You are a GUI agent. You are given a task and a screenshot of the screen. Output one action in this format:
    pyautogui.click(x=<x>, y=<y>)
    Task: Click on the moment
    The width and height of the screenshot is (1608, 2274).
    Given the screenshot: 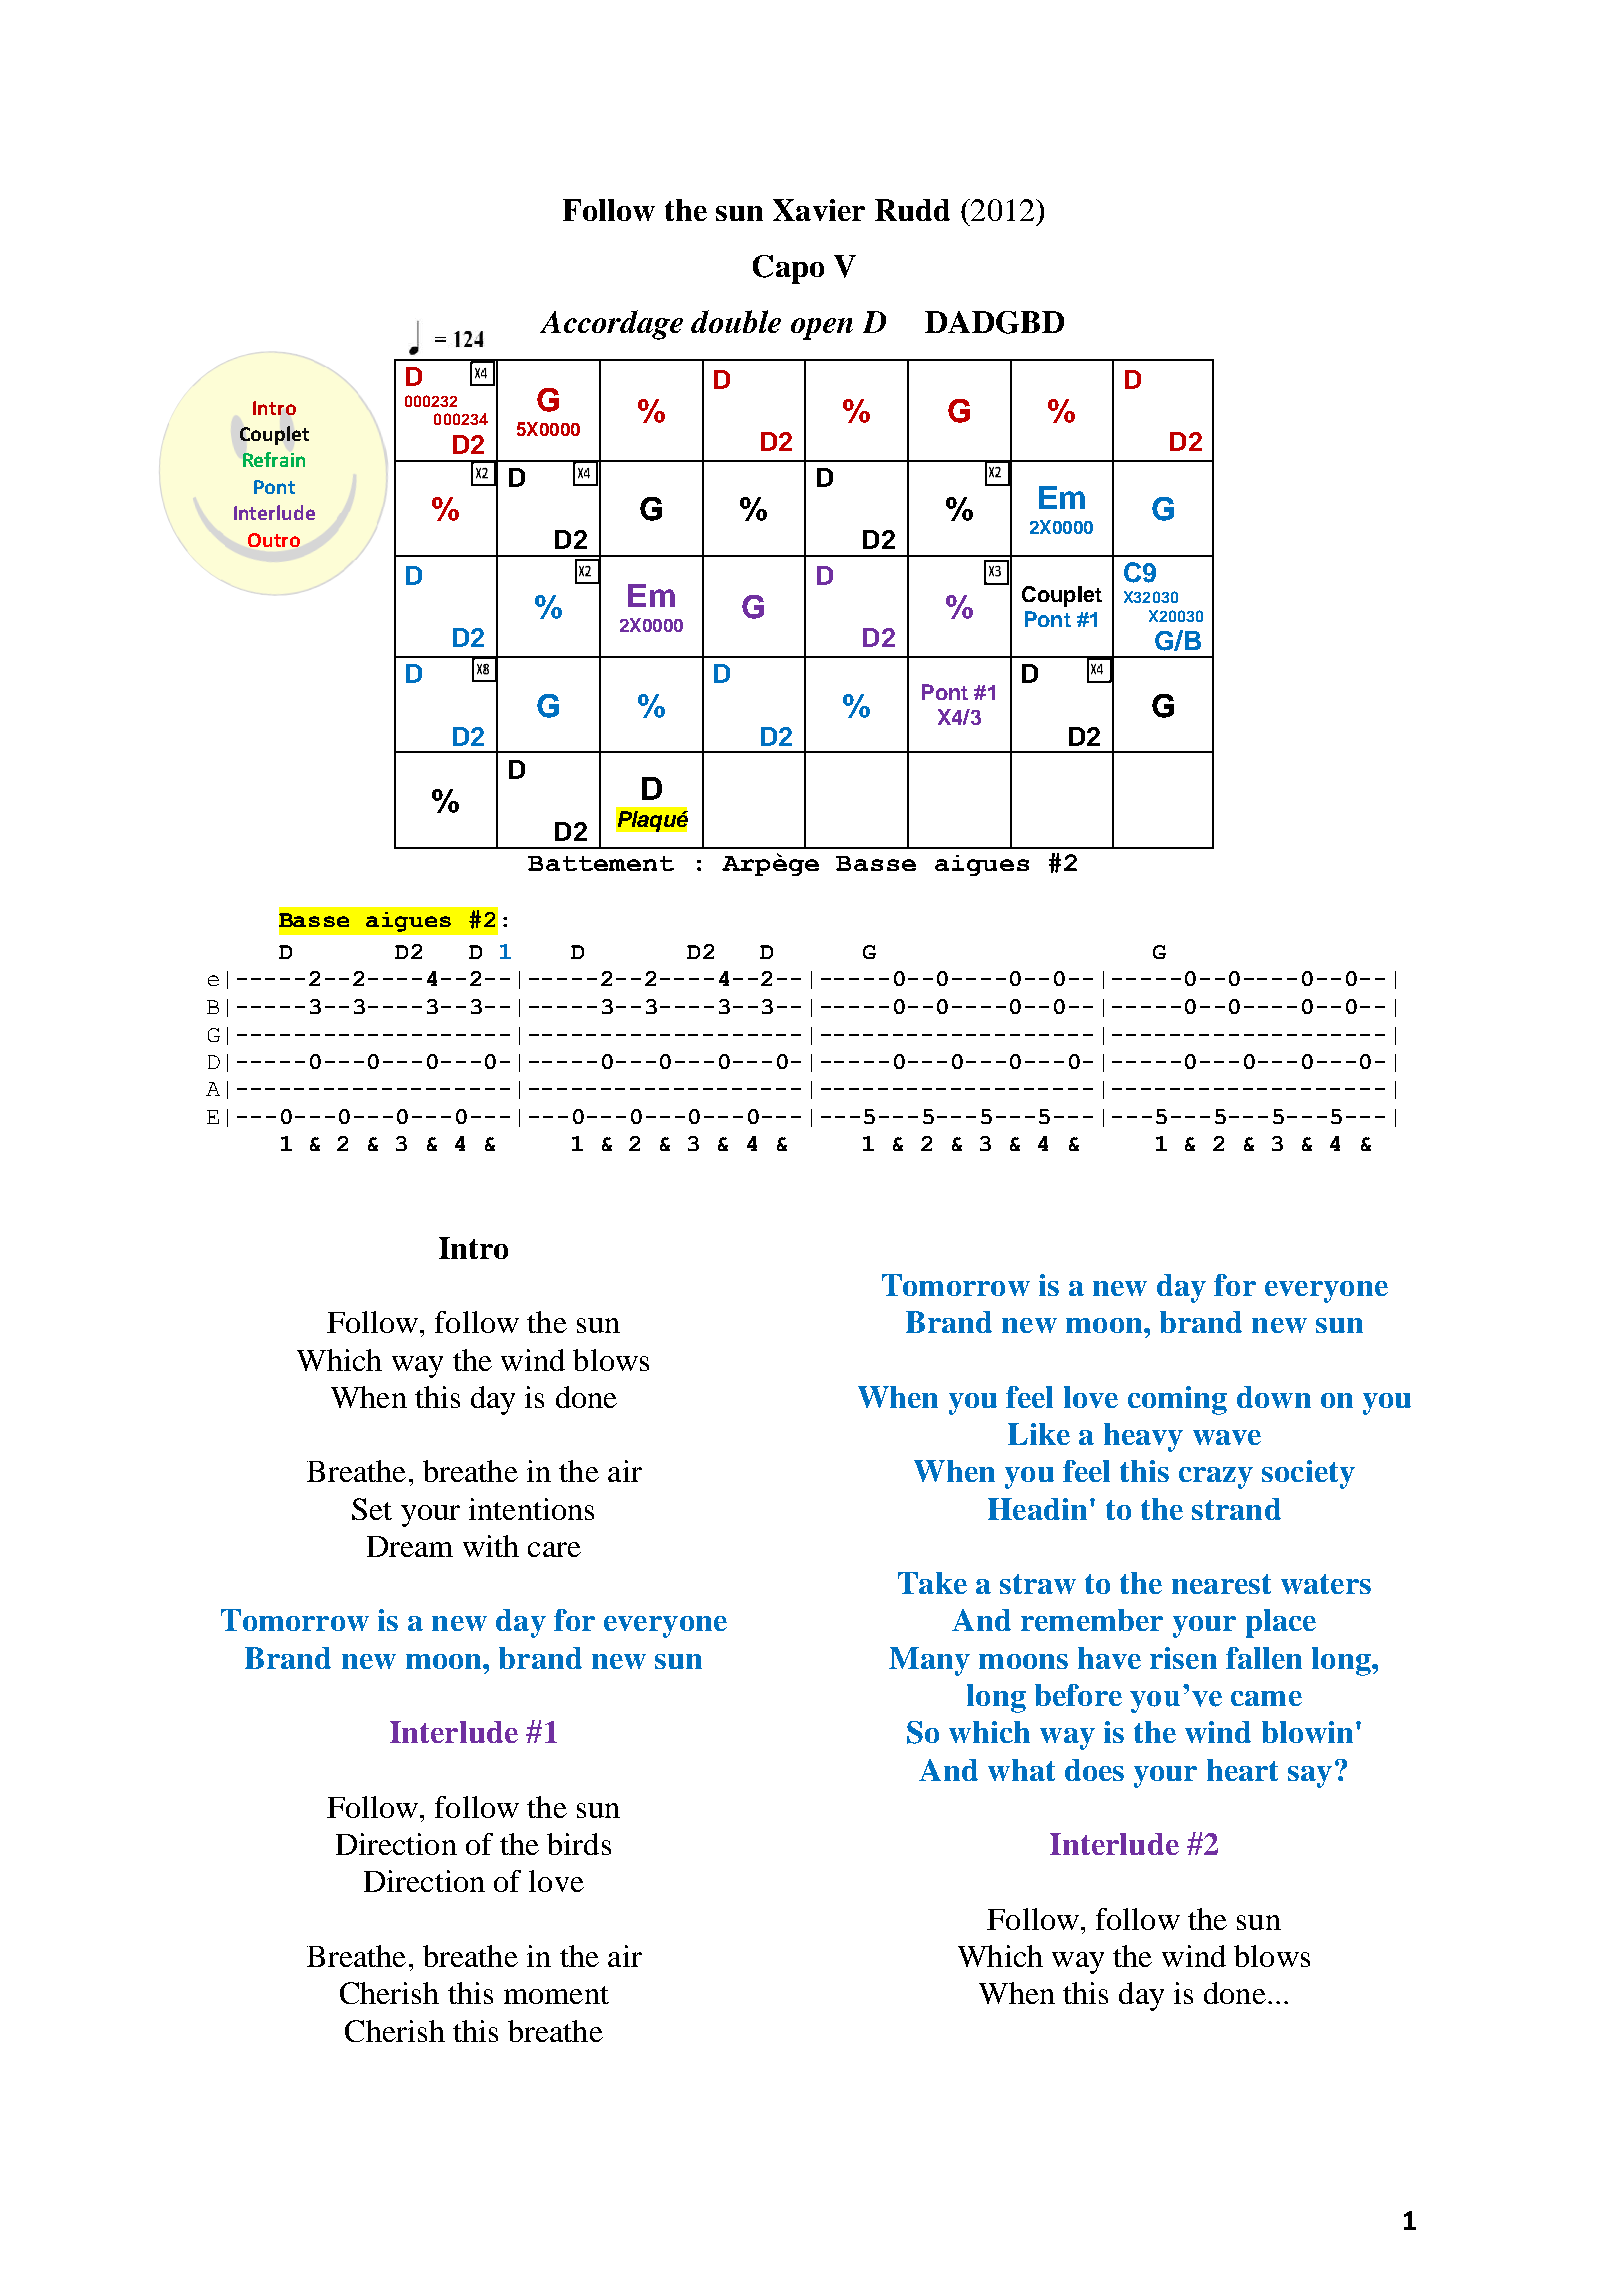 What is the action you would take?
    pyautogui.click(x=556, y=1995)
